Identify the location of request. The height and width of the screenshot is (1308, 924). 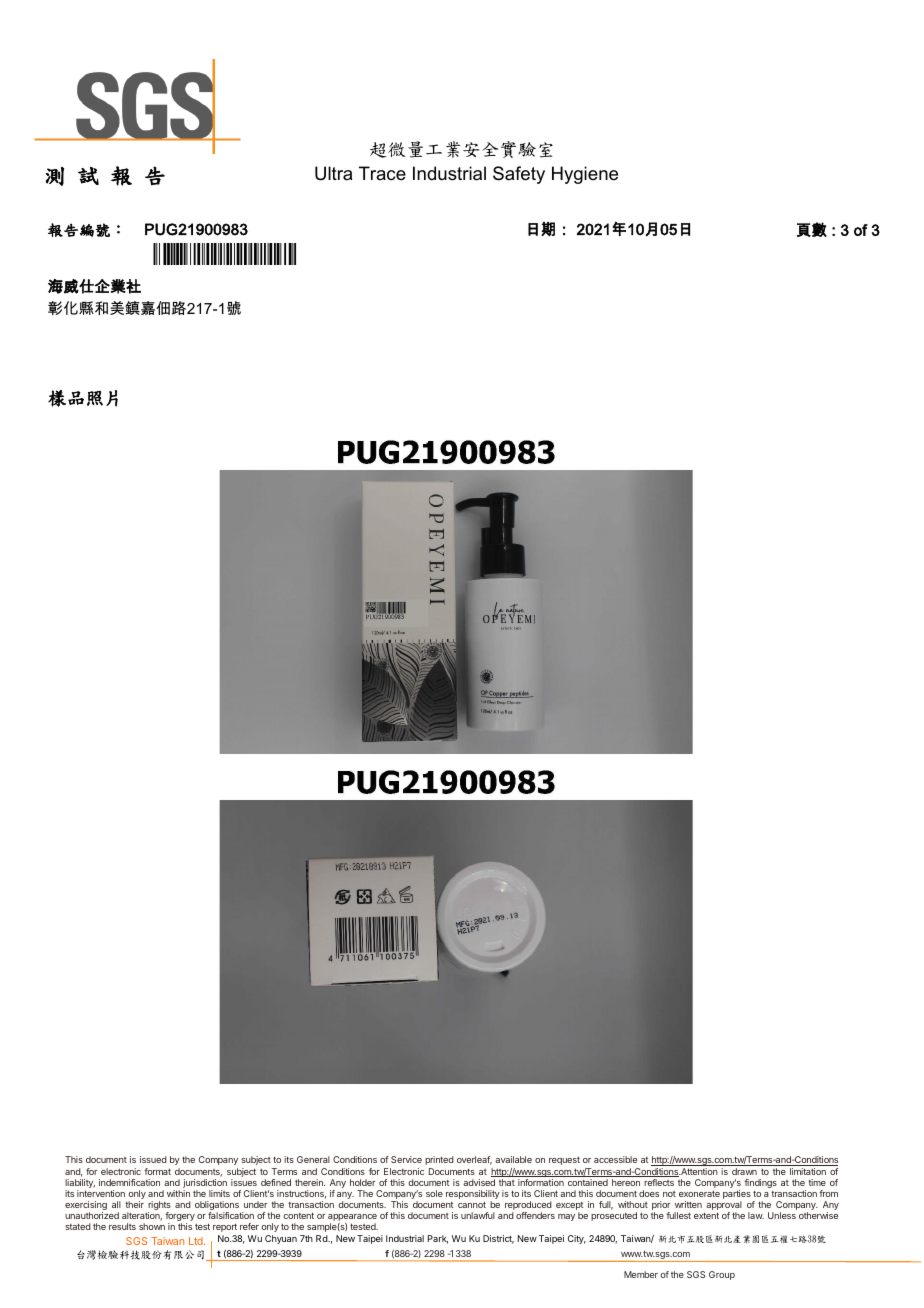
(564, 1161).
